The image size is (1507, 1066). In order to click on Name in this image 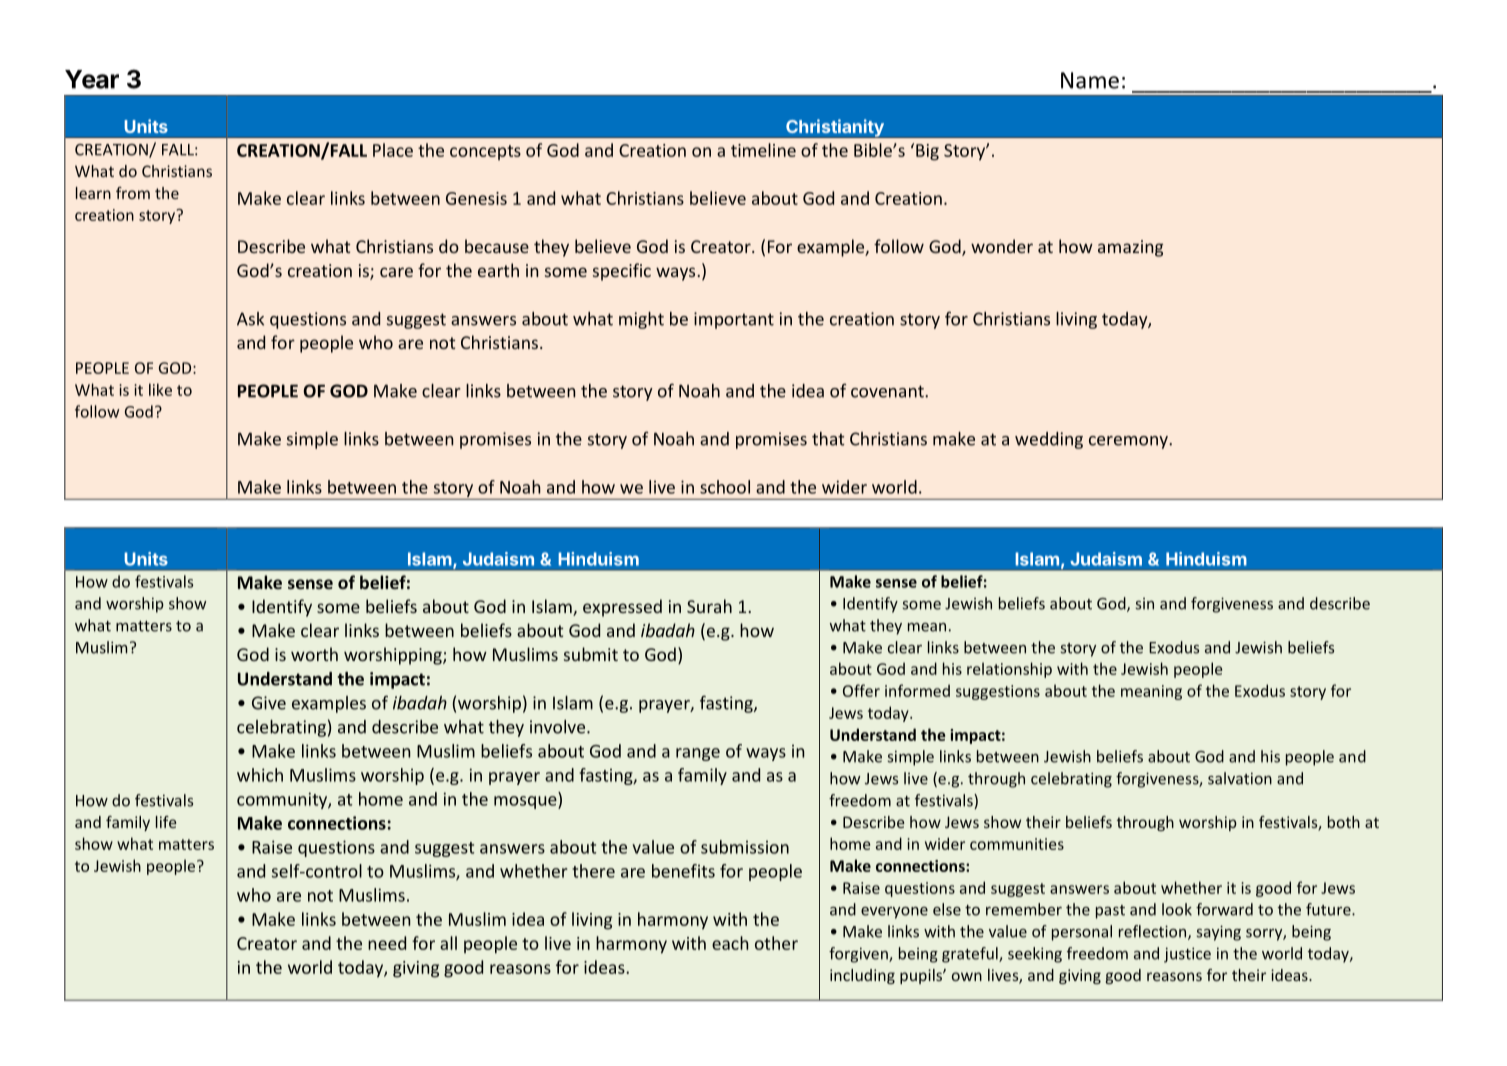, I will do `click(1090, 80)`.
